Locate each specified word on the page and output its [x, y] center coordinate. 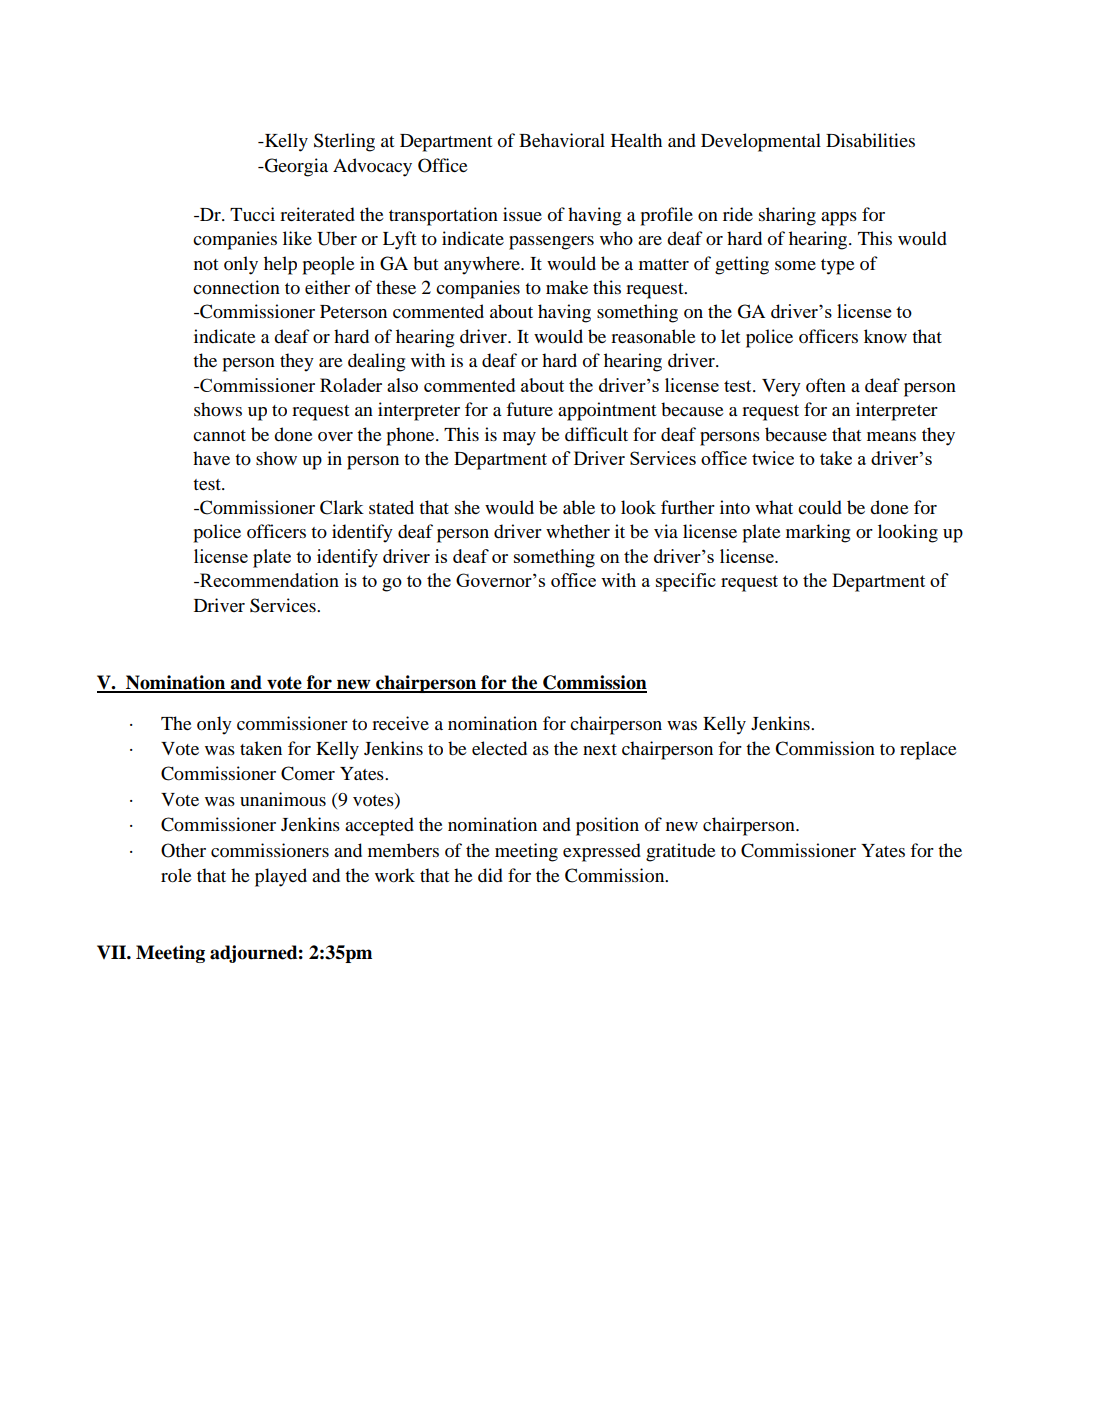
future [529, 409]
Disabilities [870, 140]
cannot [219, 436]
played [281, 877]
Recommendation [268, 580]
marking [818, 533]
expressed [602, 852]
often [826, 385]
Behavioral [562, 140]
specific [686, 582]
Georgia [295, 167]
